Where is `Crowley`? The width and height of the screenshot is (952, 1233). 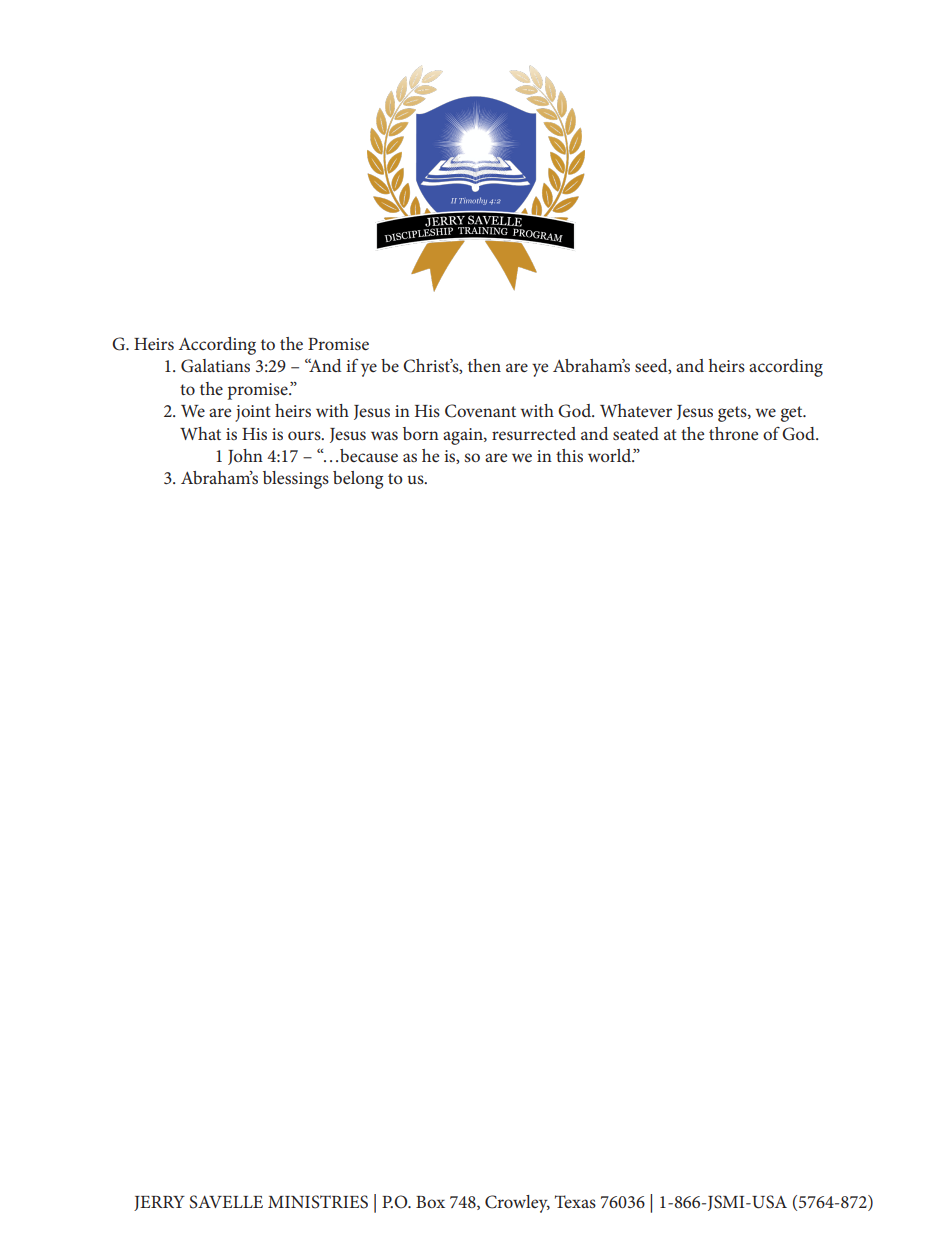 Crowley is located at coordinates (517, 1204).
